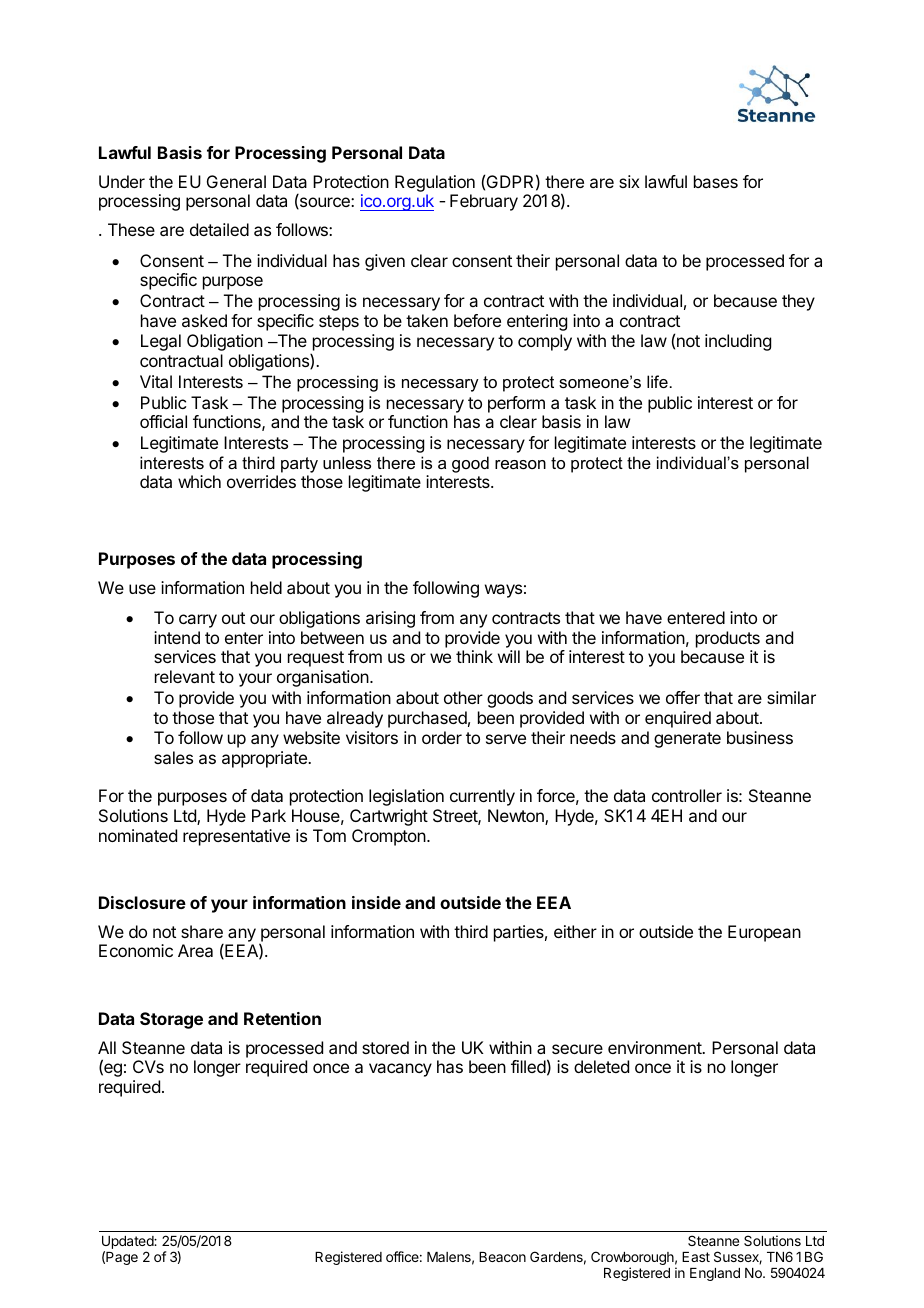 This screenshot has height=1308, width=924. What do you see at coordinates (400, 1070) in the screenshot?
I see `vacancy` at bounding box center [400, 1070].
